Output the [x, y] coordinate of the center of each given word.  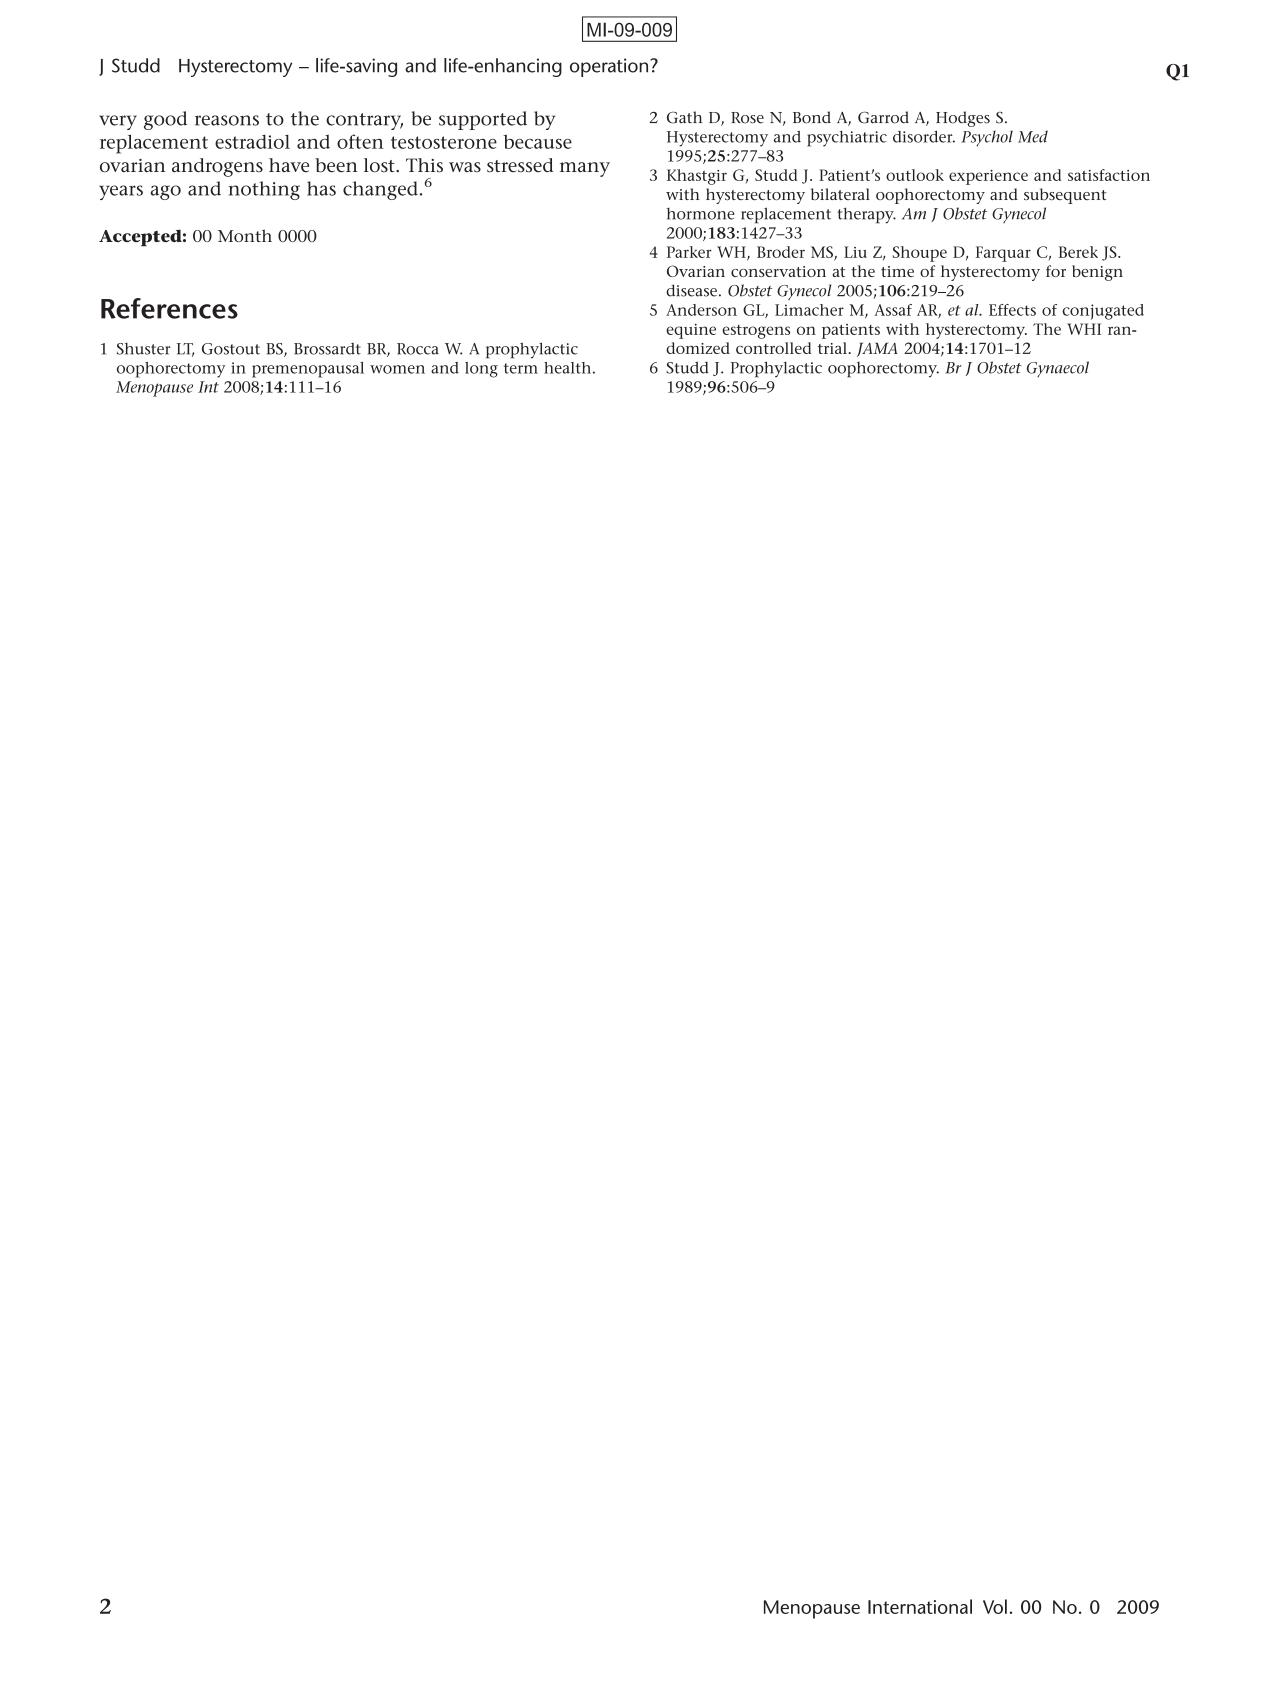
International [920, 1606]
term [521, 368]
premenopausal [308, 370]
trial [832, 348]
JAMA [877, 349]
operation [610, 67]
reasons [227, 120]
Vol [995, 1606]
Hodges [963, 119]
